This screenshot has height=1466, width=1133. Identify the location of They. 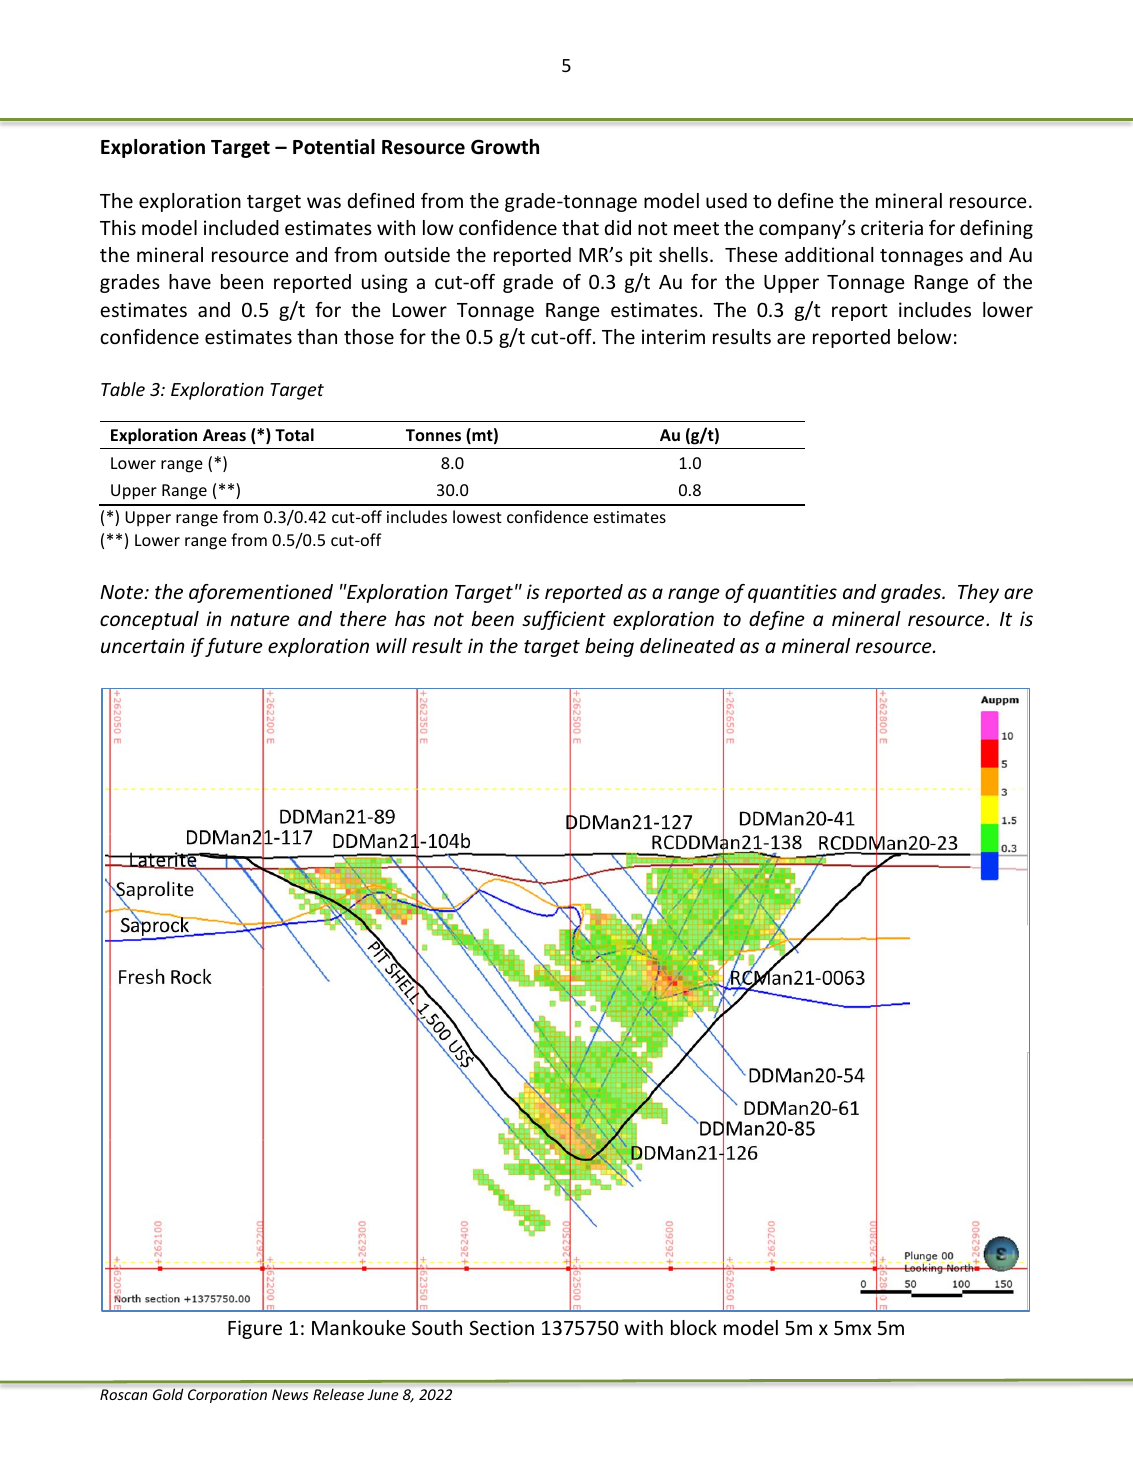
(978, 593).
